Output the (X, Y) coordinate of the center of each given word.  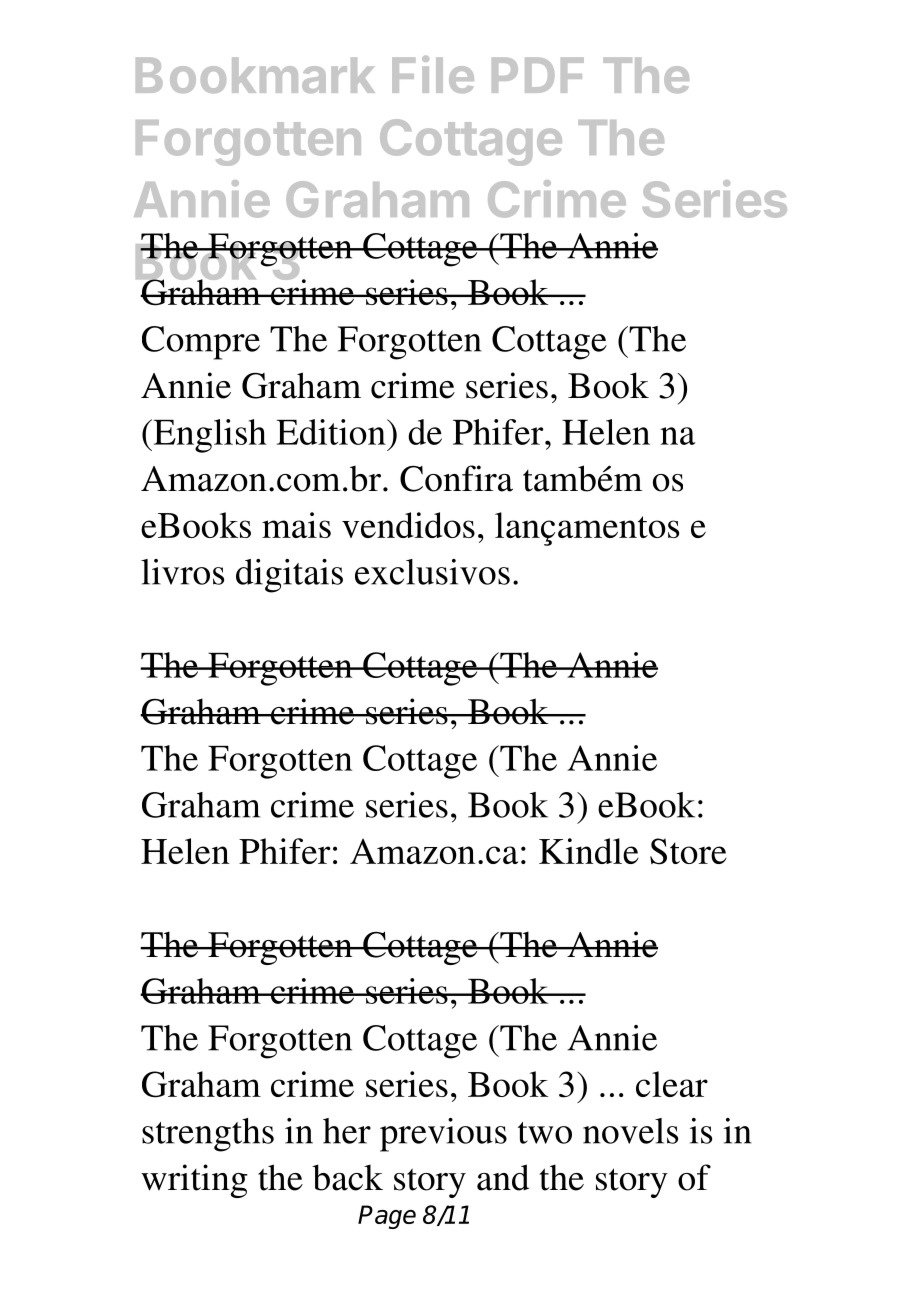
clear (672, 1084)
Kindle (589, 851)
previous (443, 1135)
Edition (332, 432)
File (433, 74)
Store (688, 851)
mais (296, 525)
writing (194, 1181)
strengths (208, 1135)
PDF (538, 75)
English (208, 436)
